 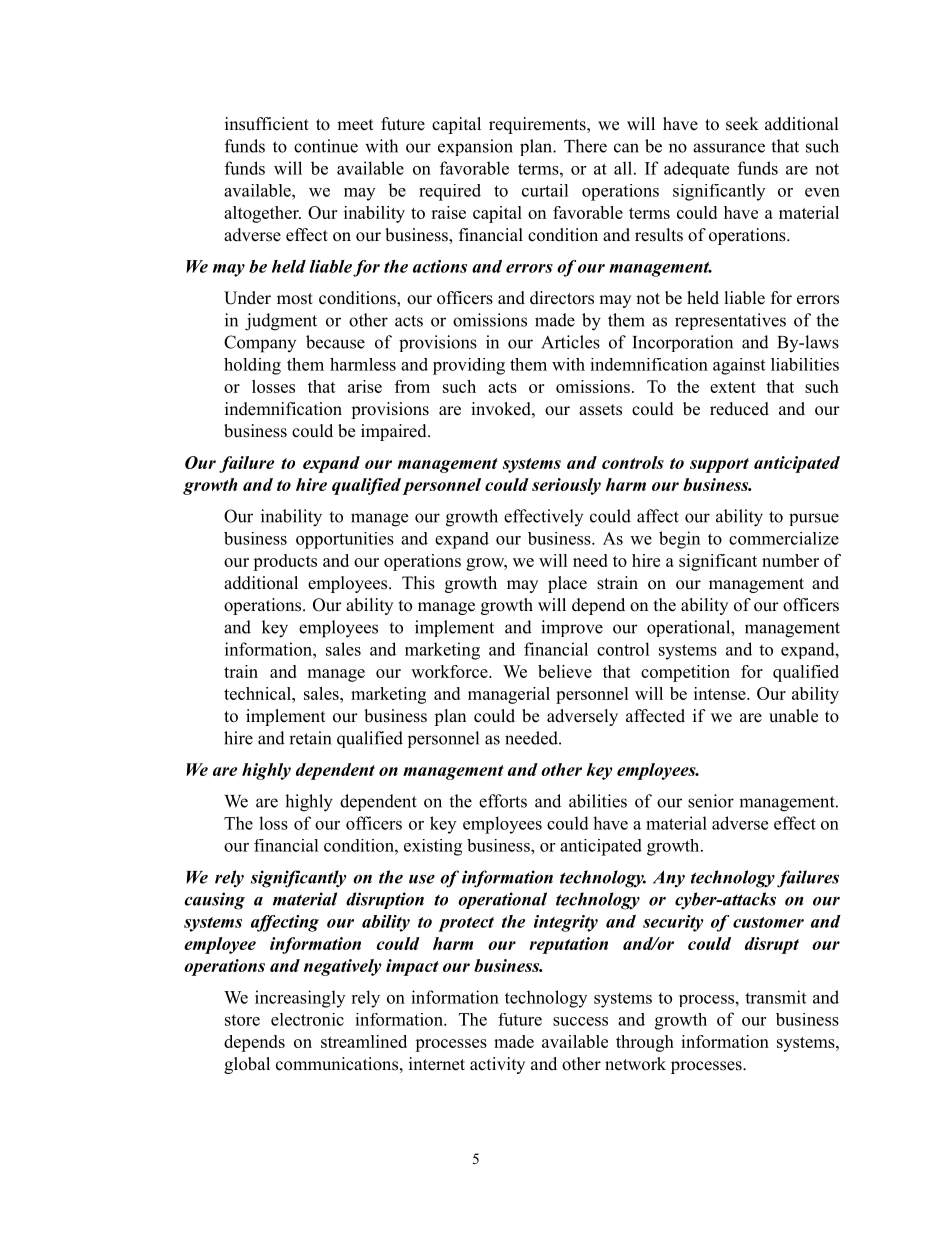 I want to click on number, so click(x=790, y=560).
